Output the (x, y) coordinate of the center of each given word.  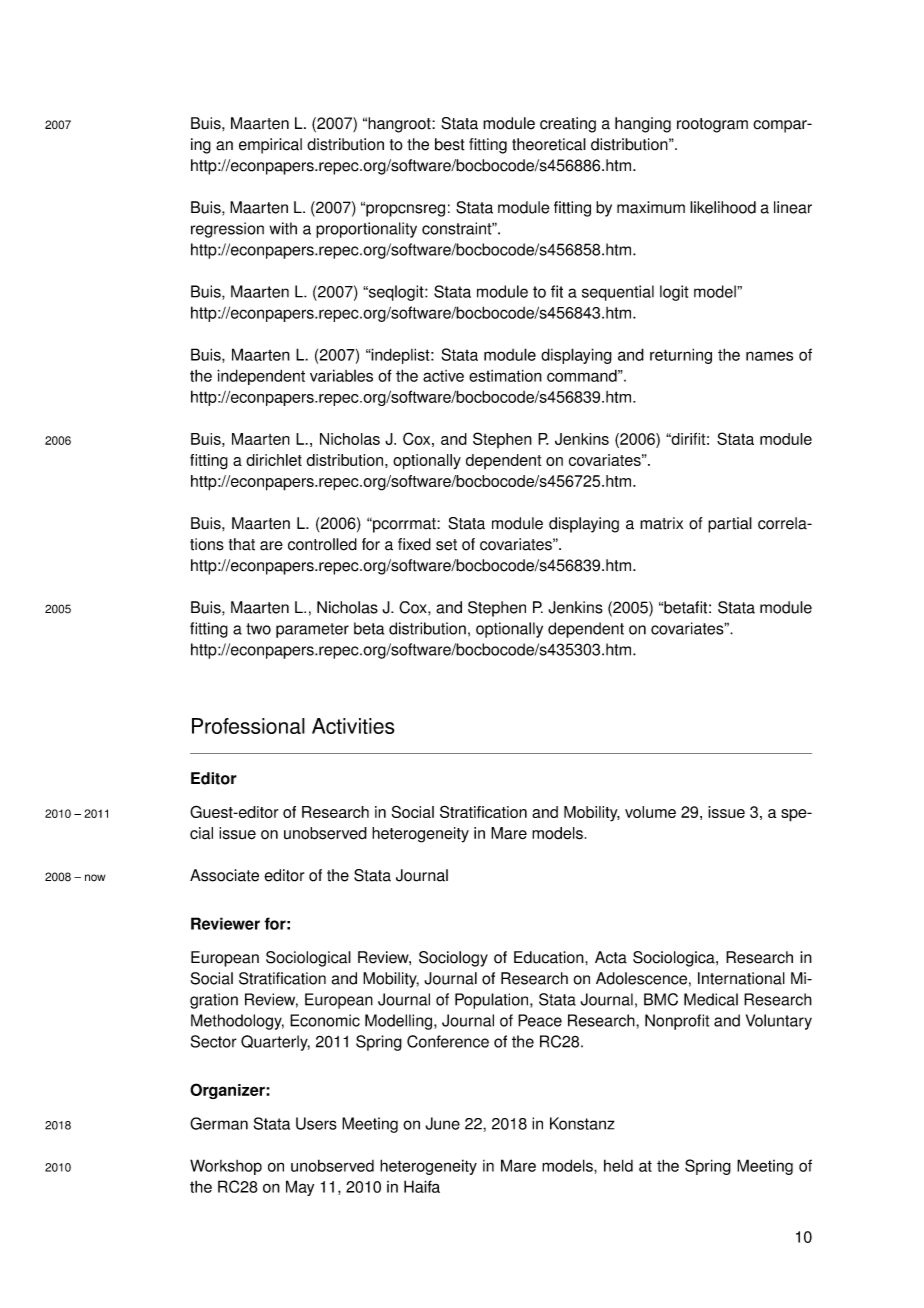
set (446, 545)
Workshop (226, 1167)
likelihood (723, 207)
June (442, 1123)
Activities (353, 726)
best (450, 144)
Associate (224, 875)
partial (730, 525)
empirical (270, 146)
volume (650, 812)
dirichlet (274, 460)
